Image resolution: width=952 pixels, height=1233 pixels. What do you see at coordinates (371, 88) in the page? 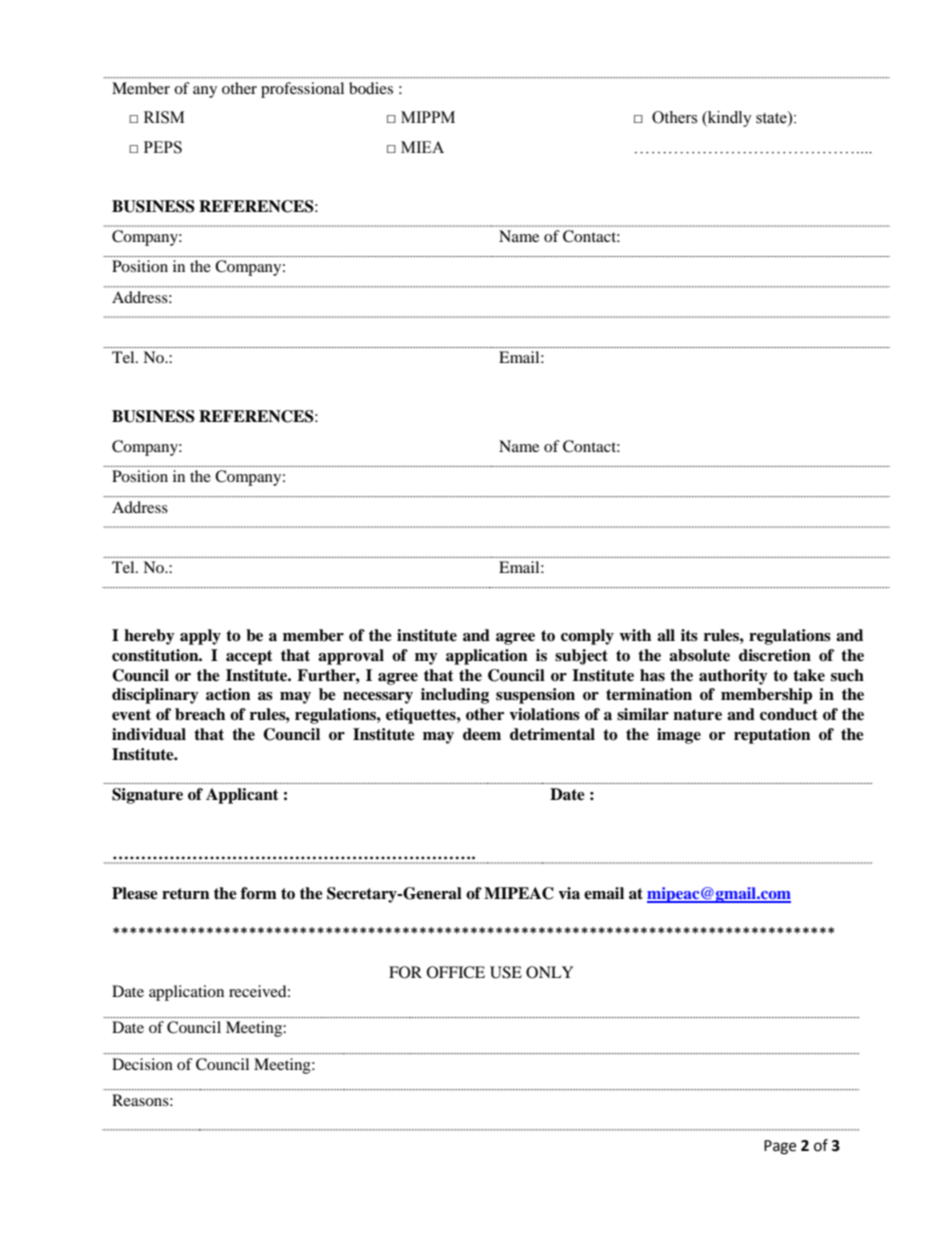
I see `bodies` at bounding box center [371, 88].
